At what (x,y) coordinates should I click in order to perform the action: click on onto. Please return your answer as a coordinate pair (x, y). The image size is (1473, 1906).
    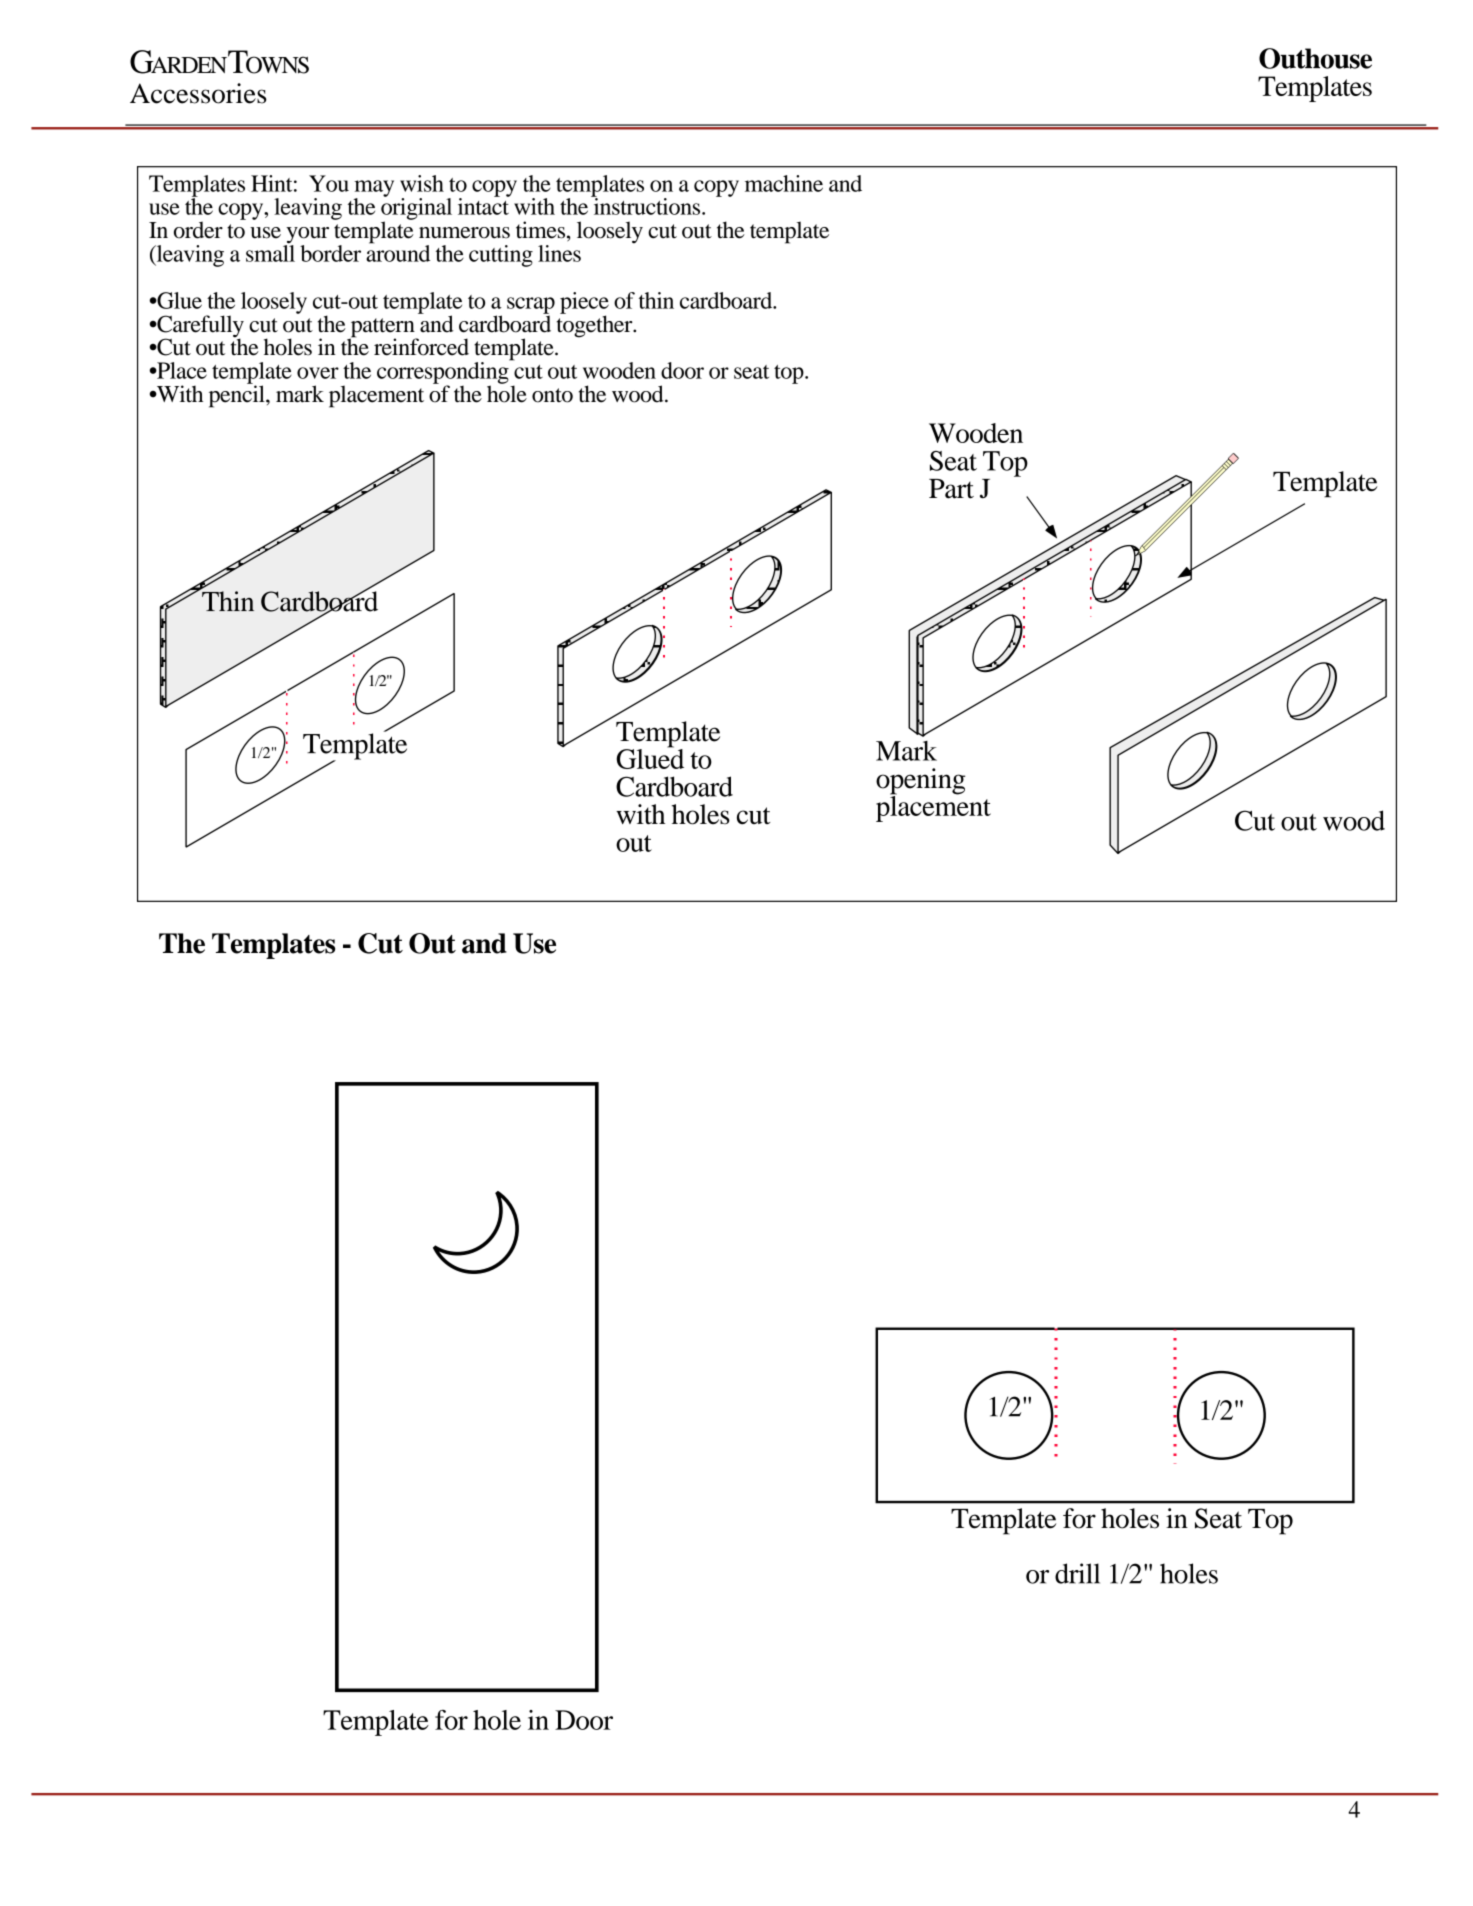
    Looking at the image, I should click on (552, 395).
